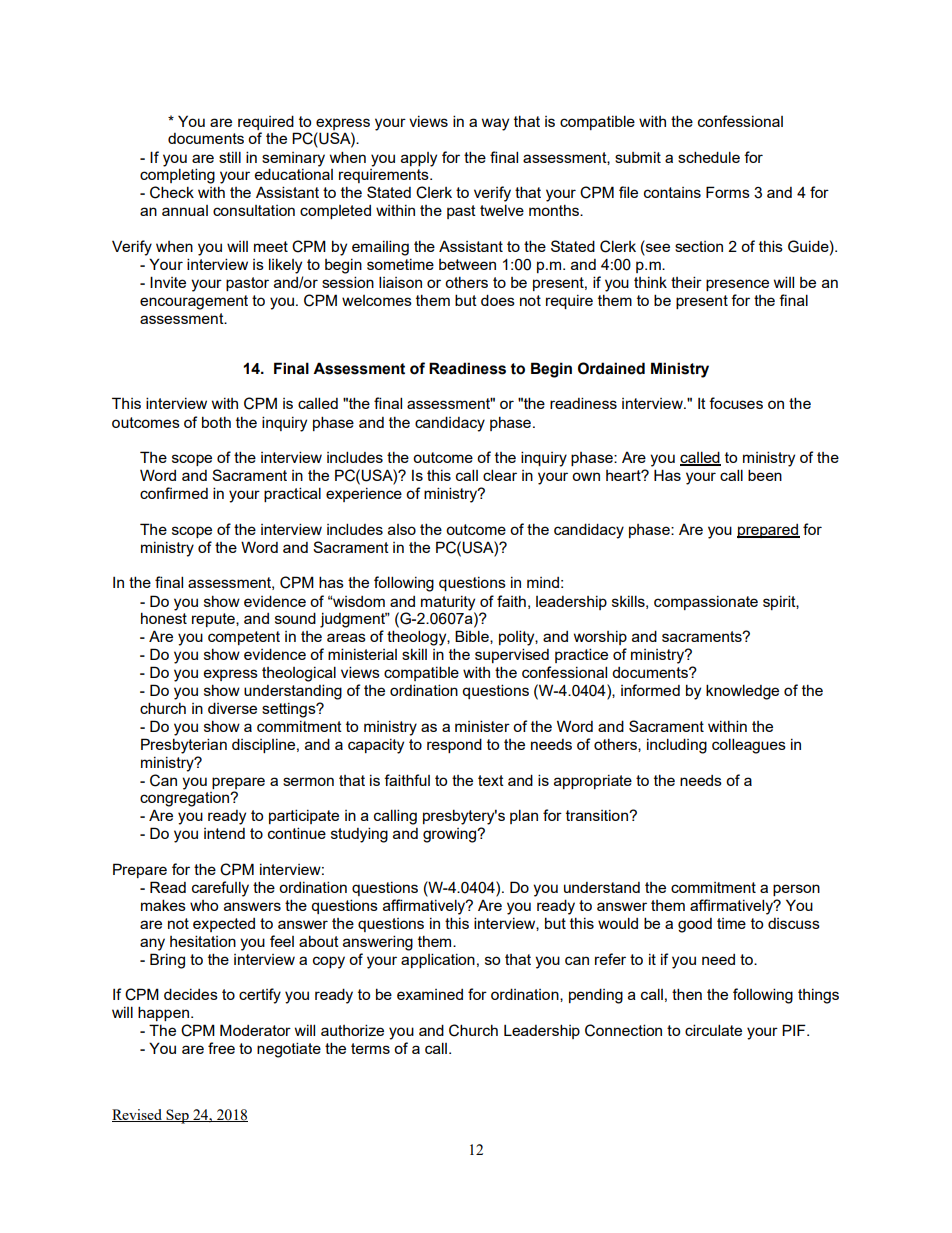  I want to click on still, so click(230, 157).
